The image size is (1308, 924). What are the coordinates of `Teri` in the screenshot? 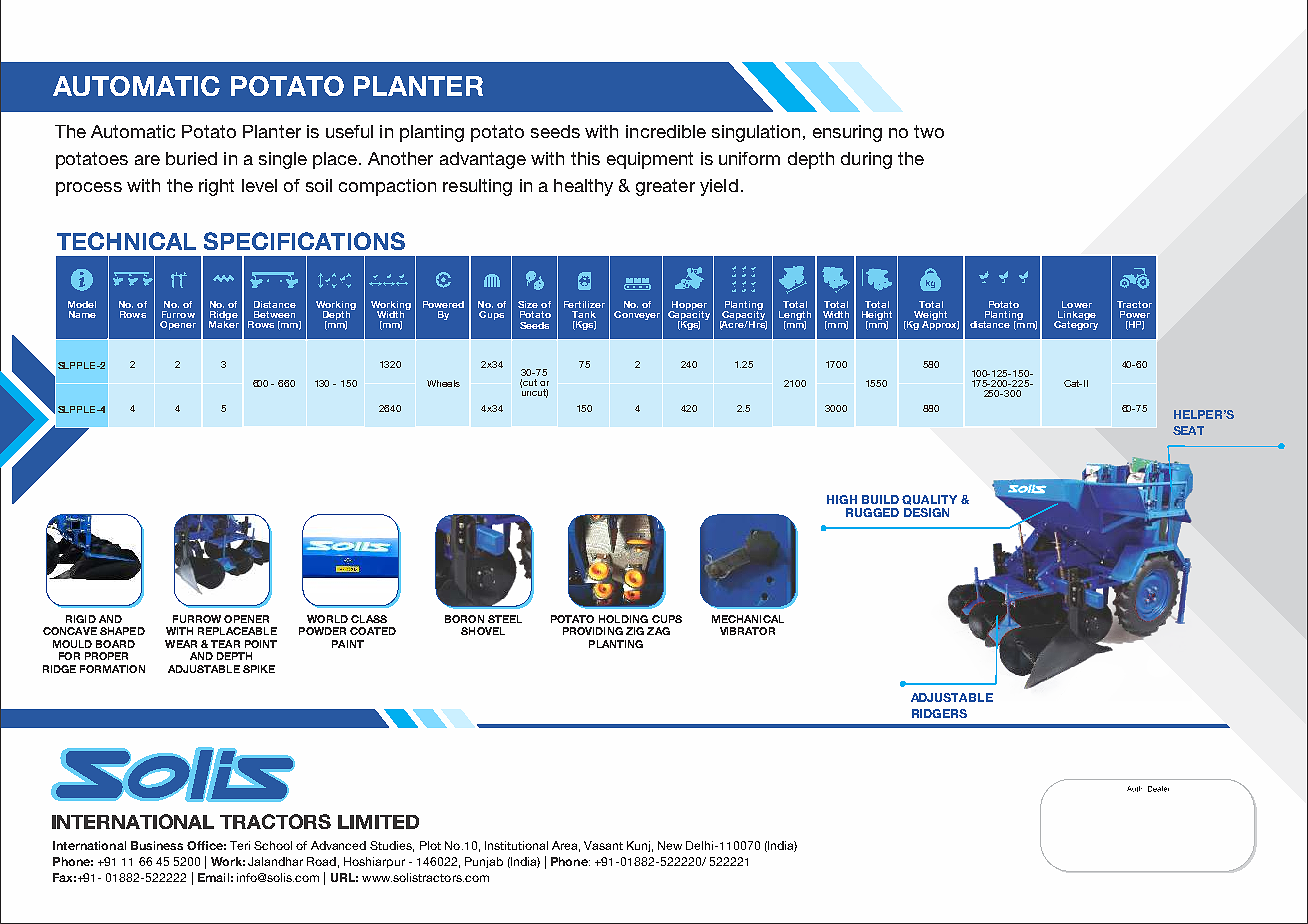 It's located at (240, 845).
